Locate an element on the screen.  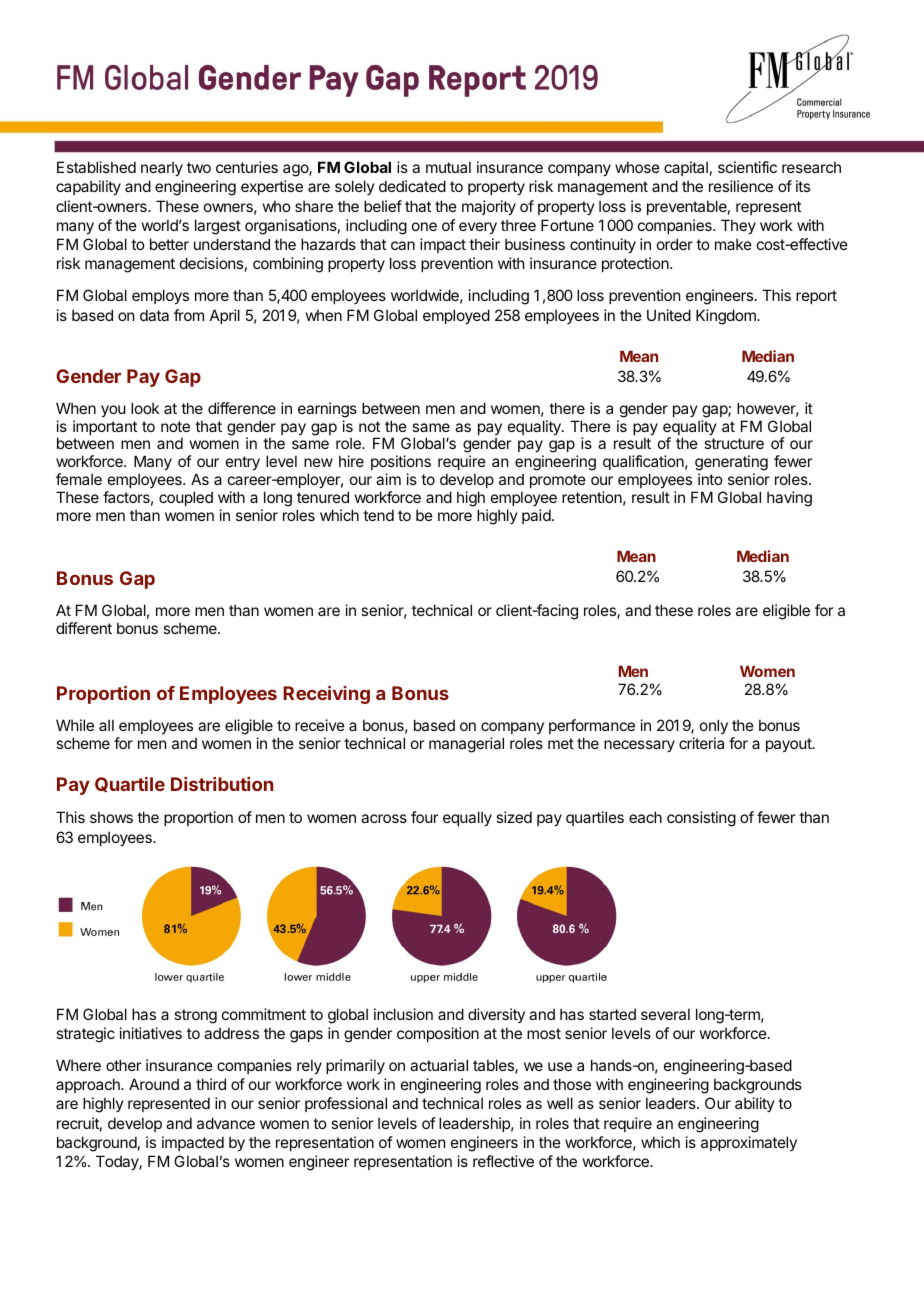
equally is located at coordinates (467, 818).
